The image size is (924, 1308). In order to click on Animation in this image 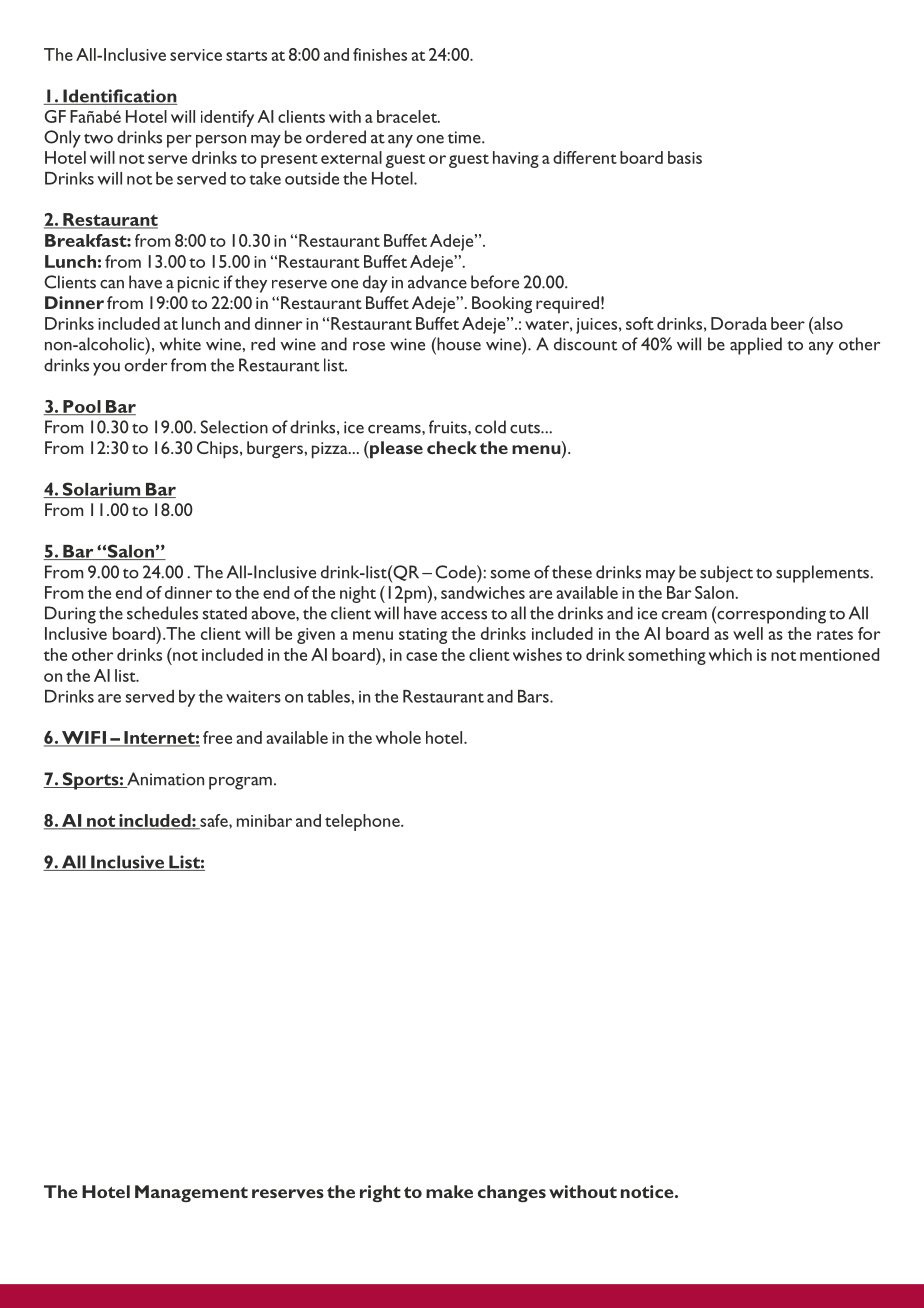, I will do `click(164, 780)`.
